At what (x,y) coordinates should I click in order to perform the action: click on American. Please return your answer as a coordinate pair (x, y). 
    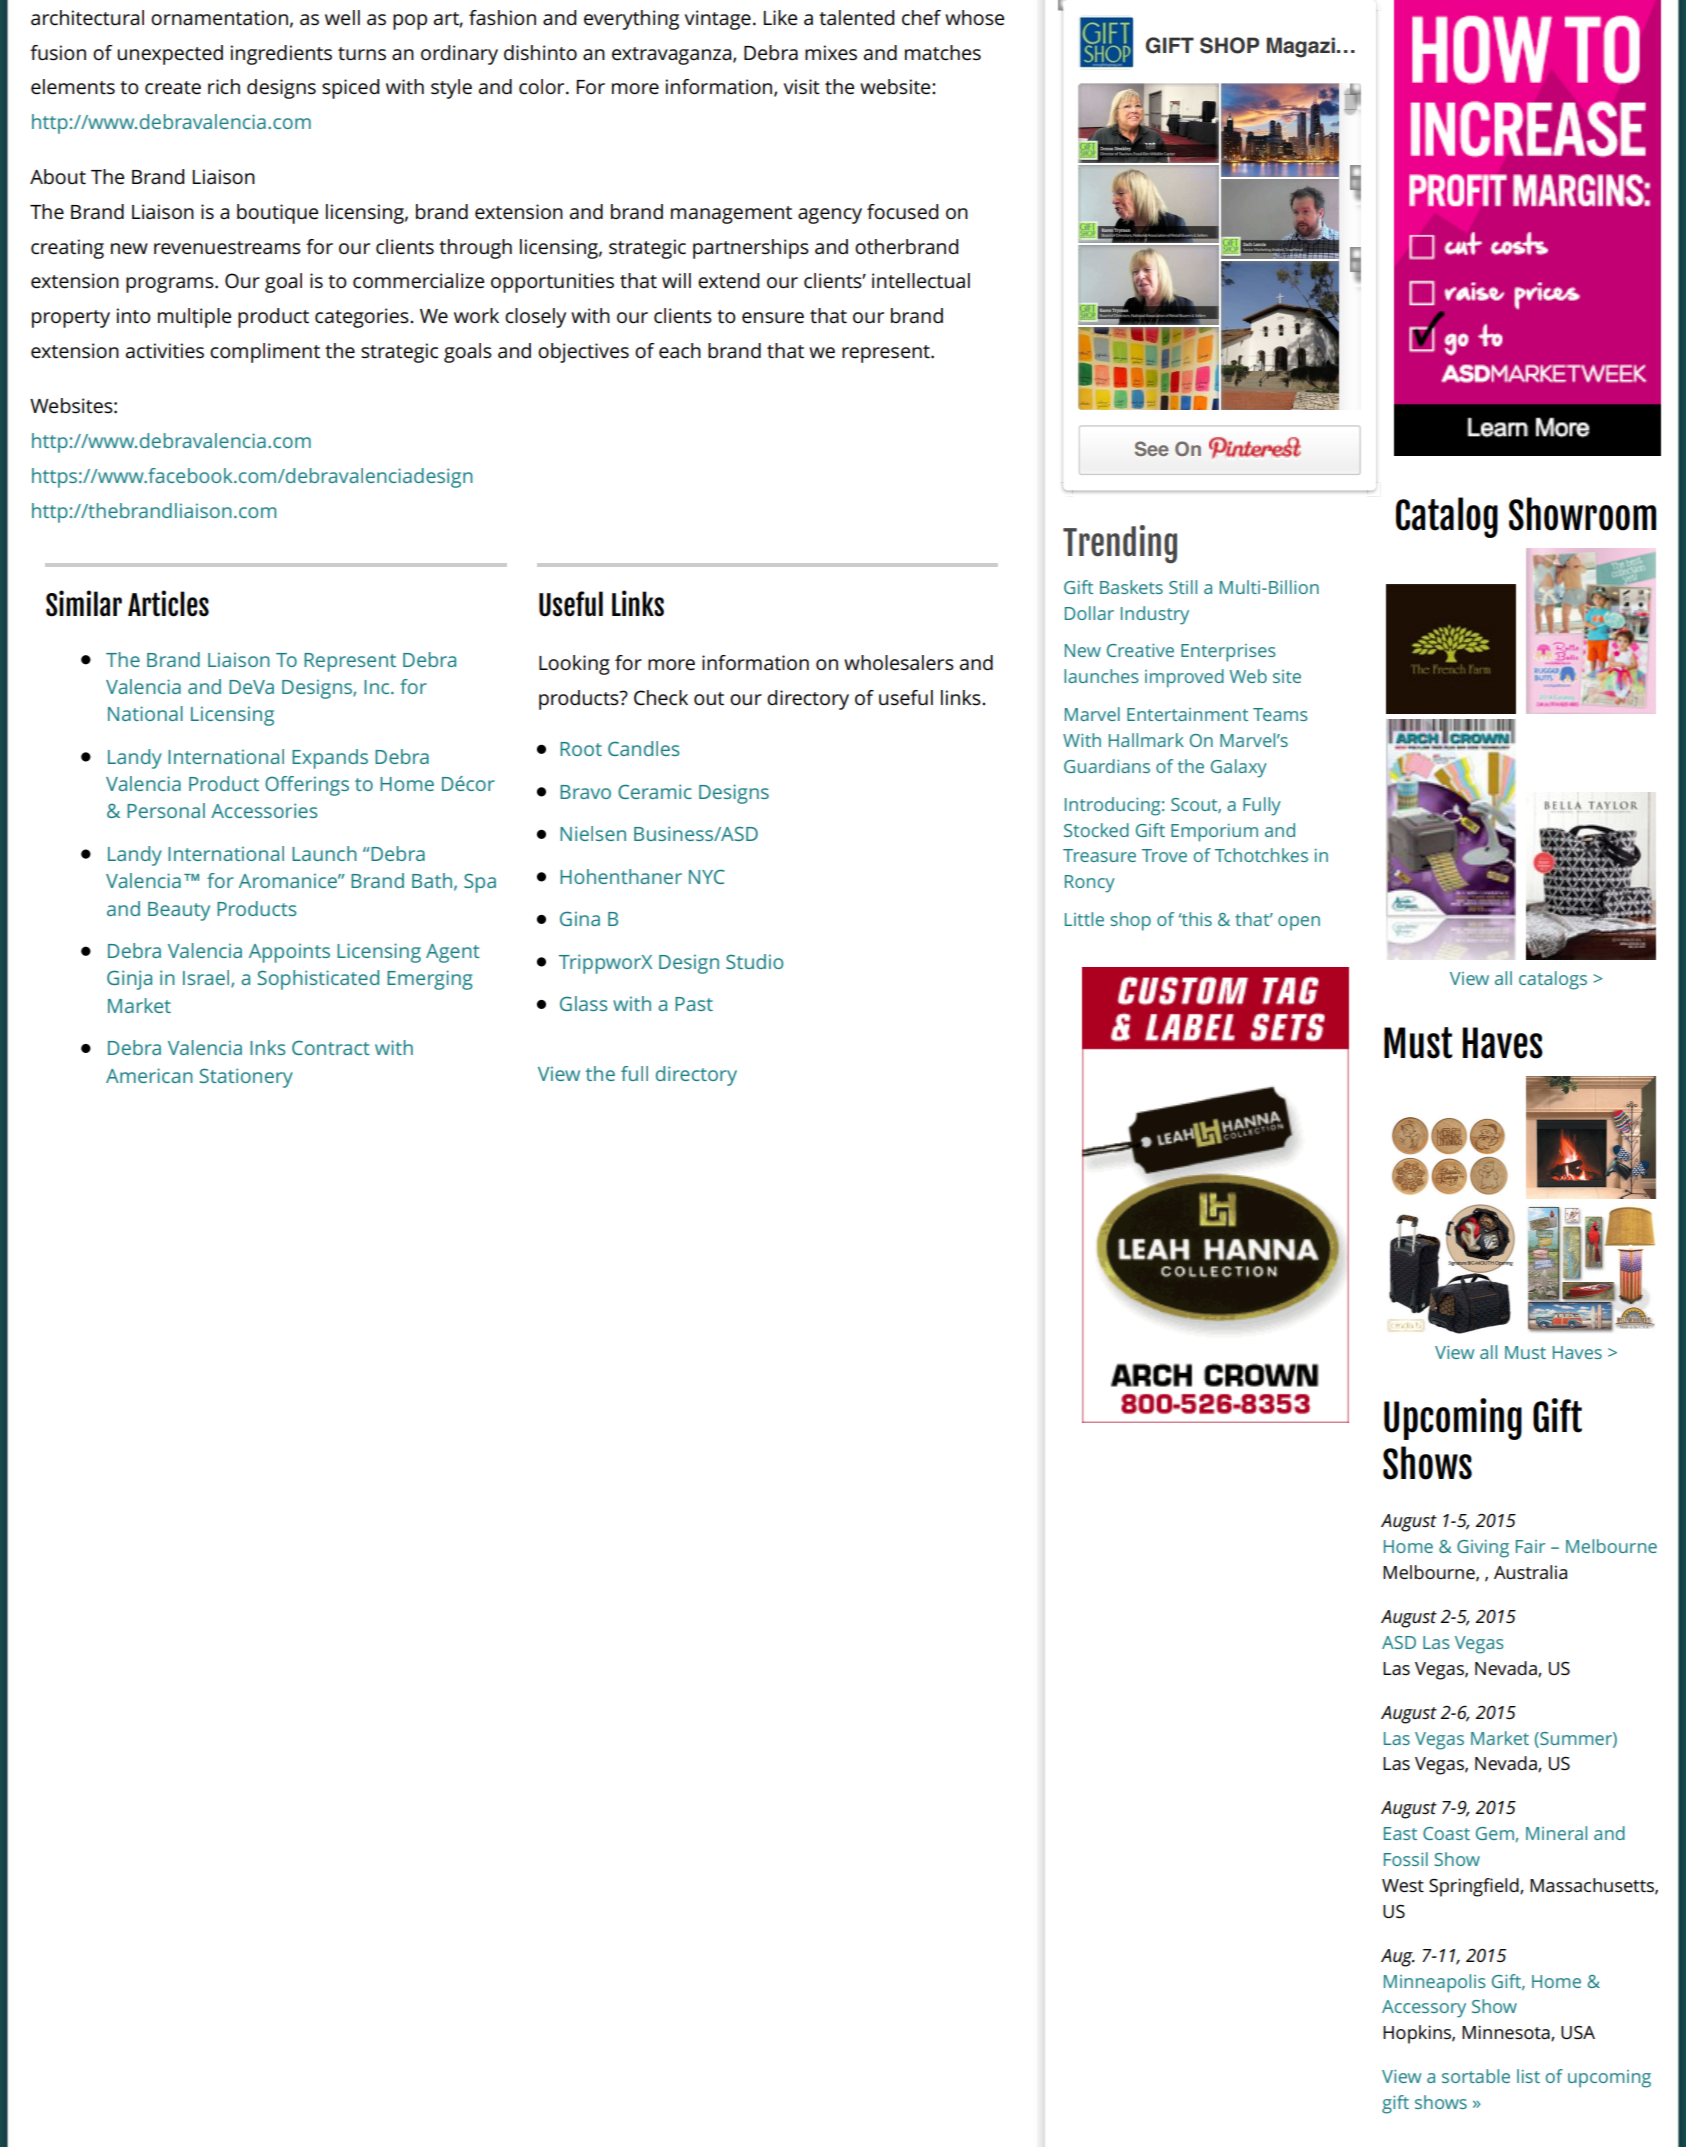
    Looking at the image, I should click on (149, 1075).
